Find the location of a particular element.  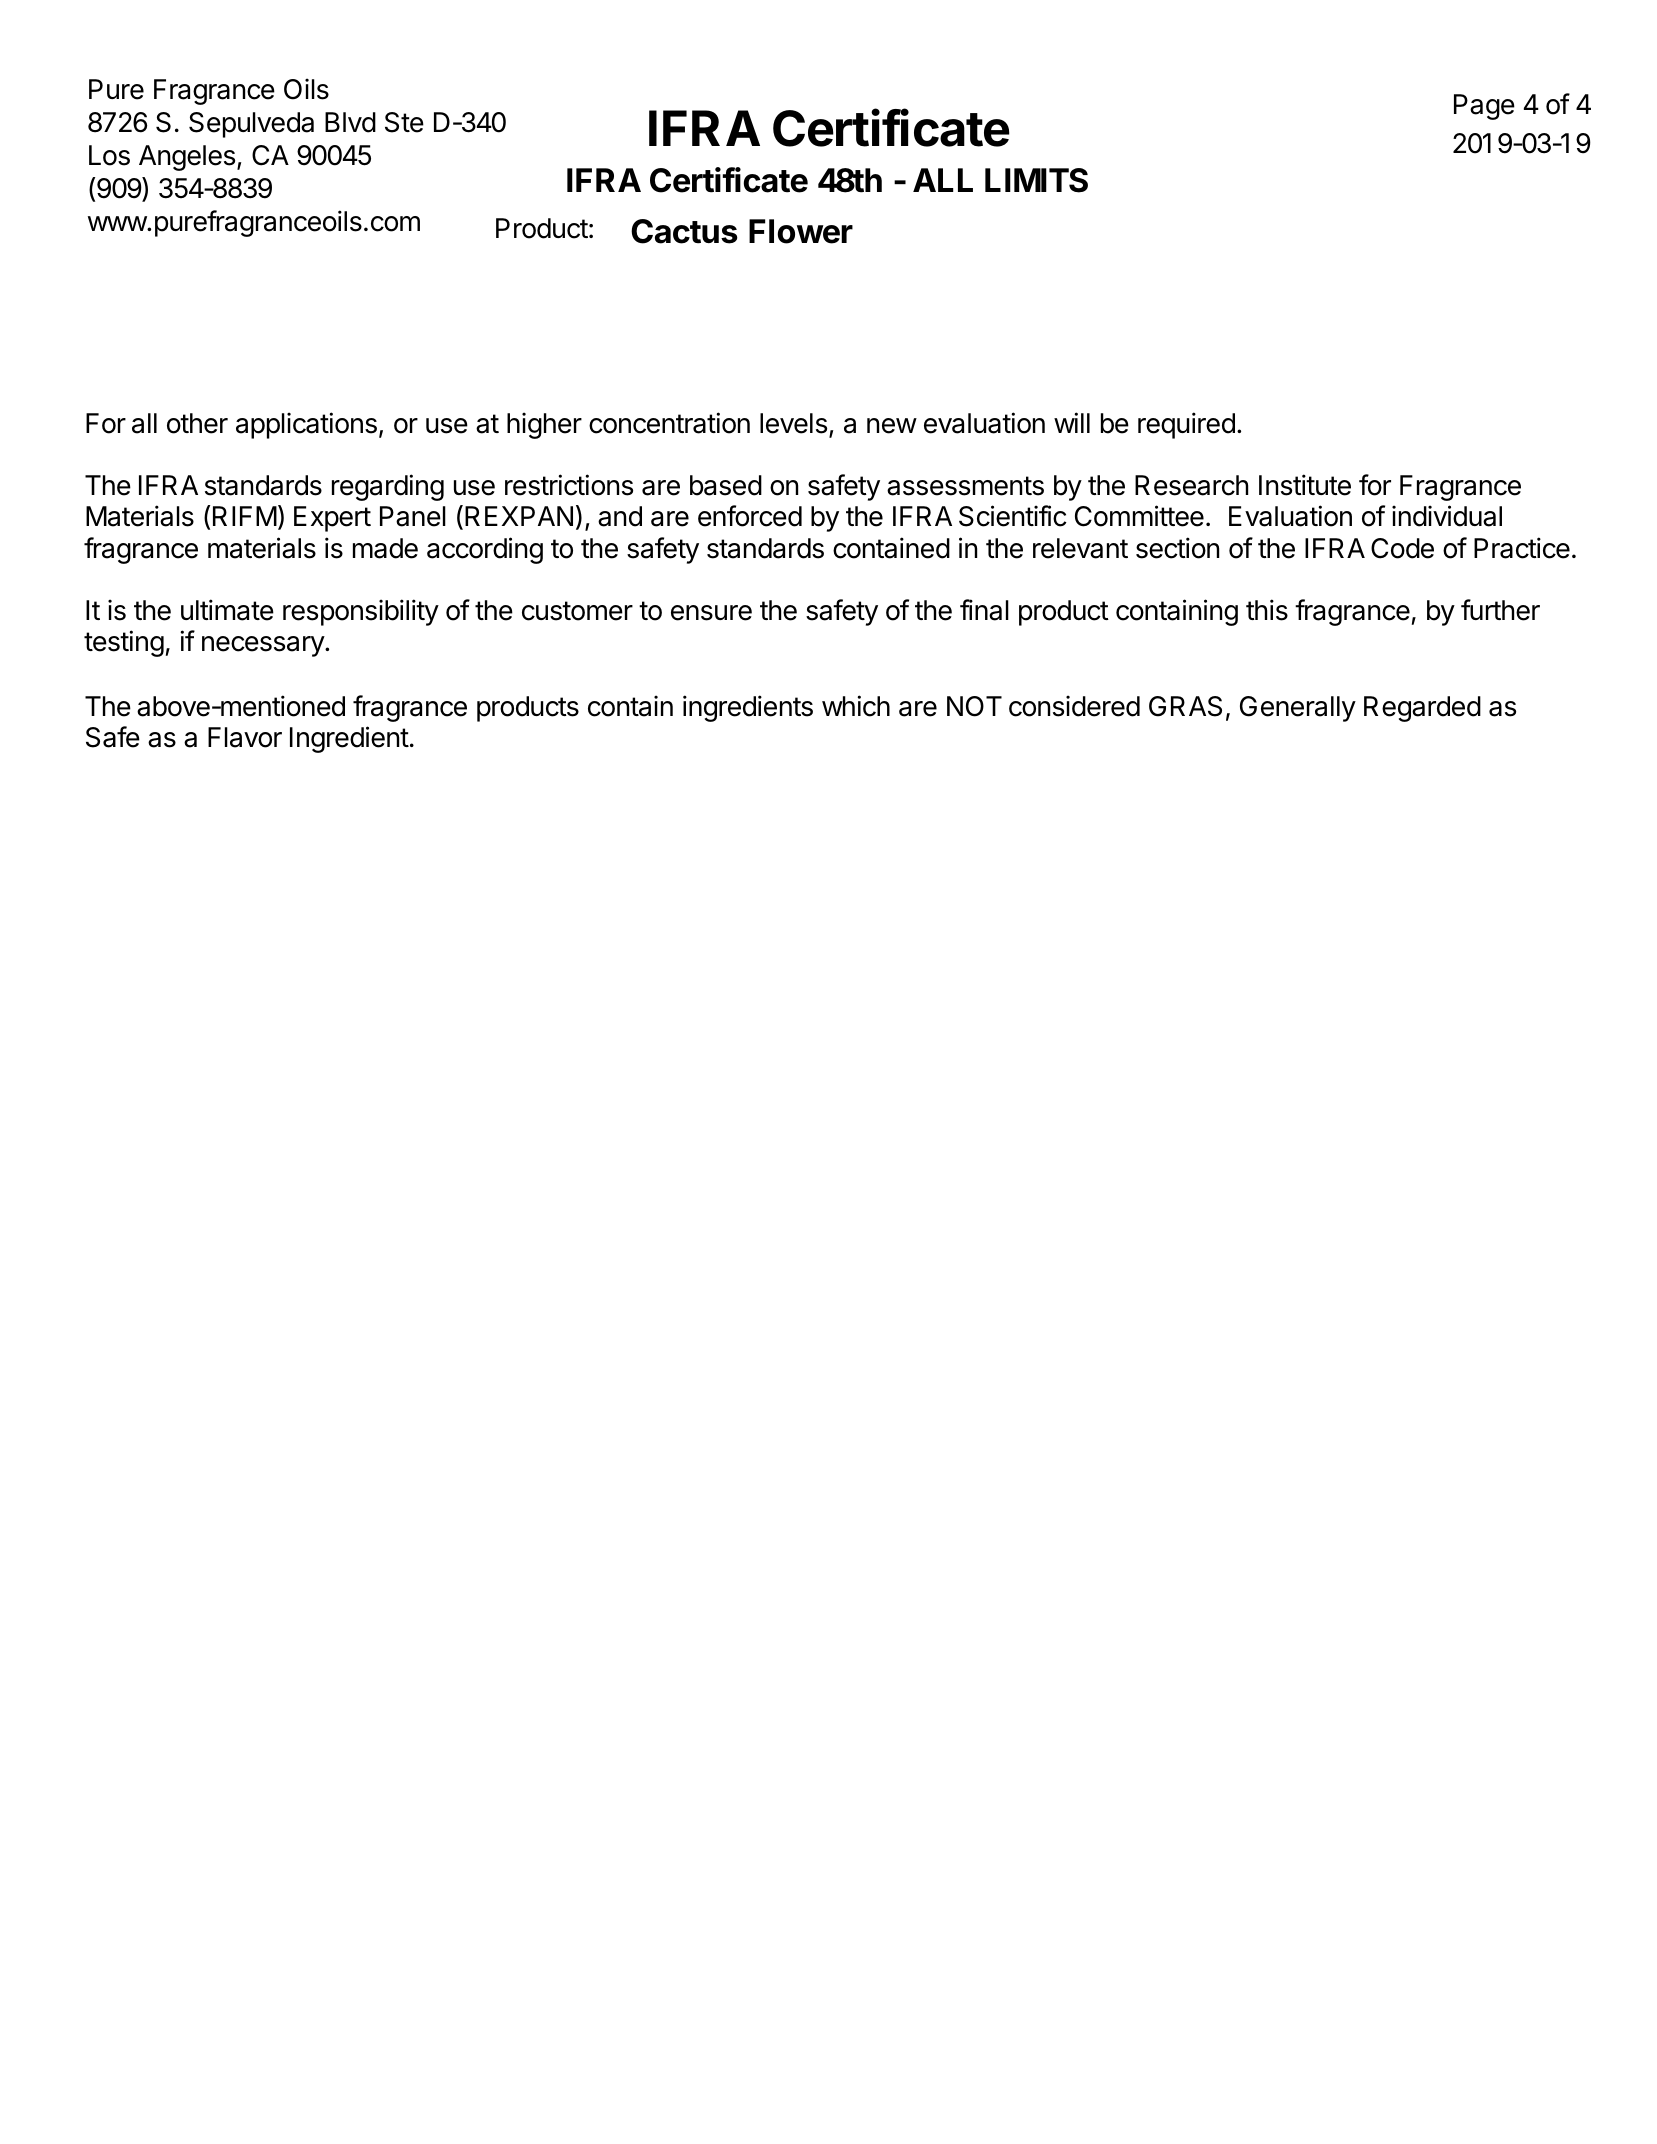

LIMITS is located at coordinates (1036, 180).
